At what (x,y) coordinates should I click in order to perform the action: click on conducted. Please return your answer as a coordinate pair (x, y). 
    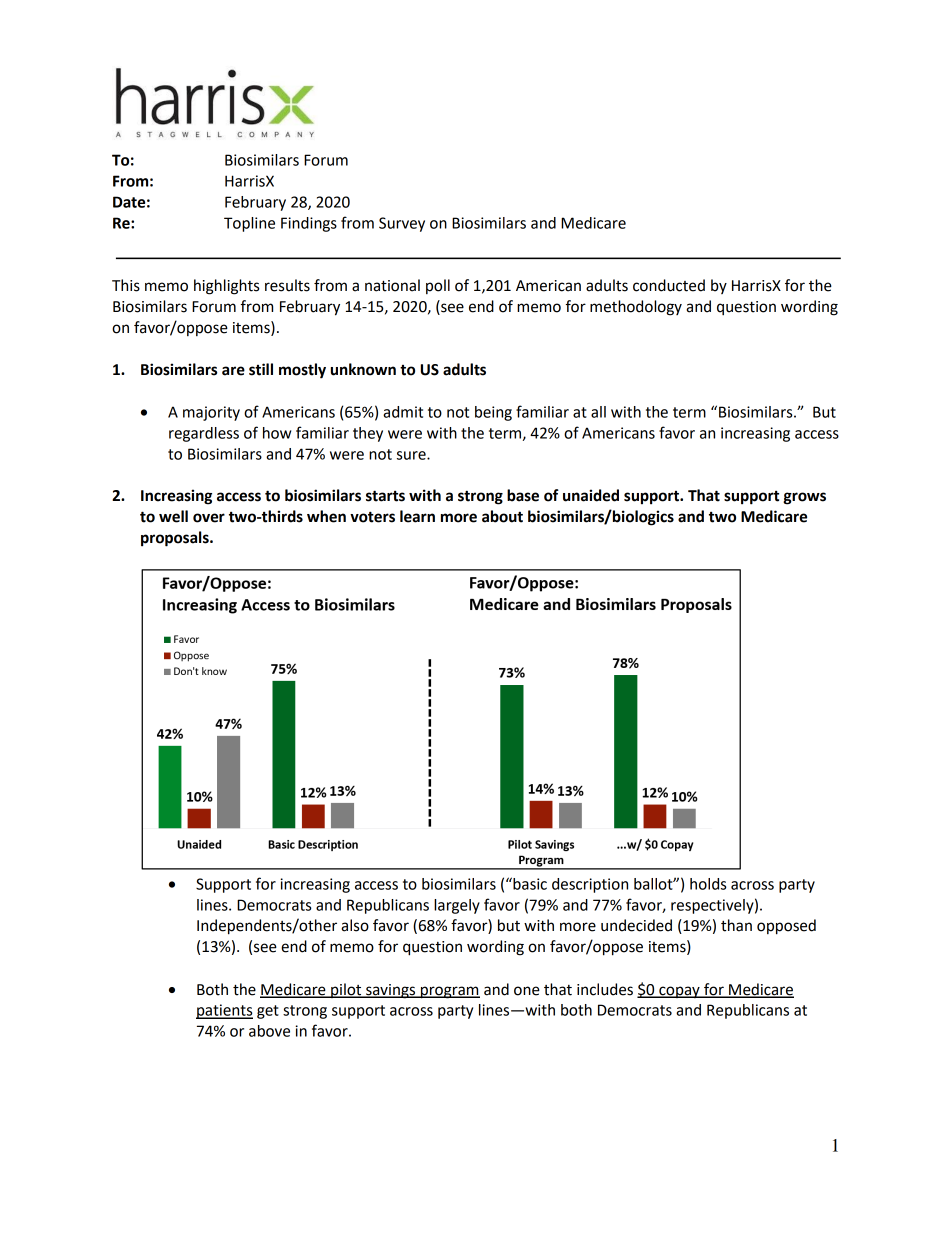
    Looking at the image, I should click on (669, 285).
